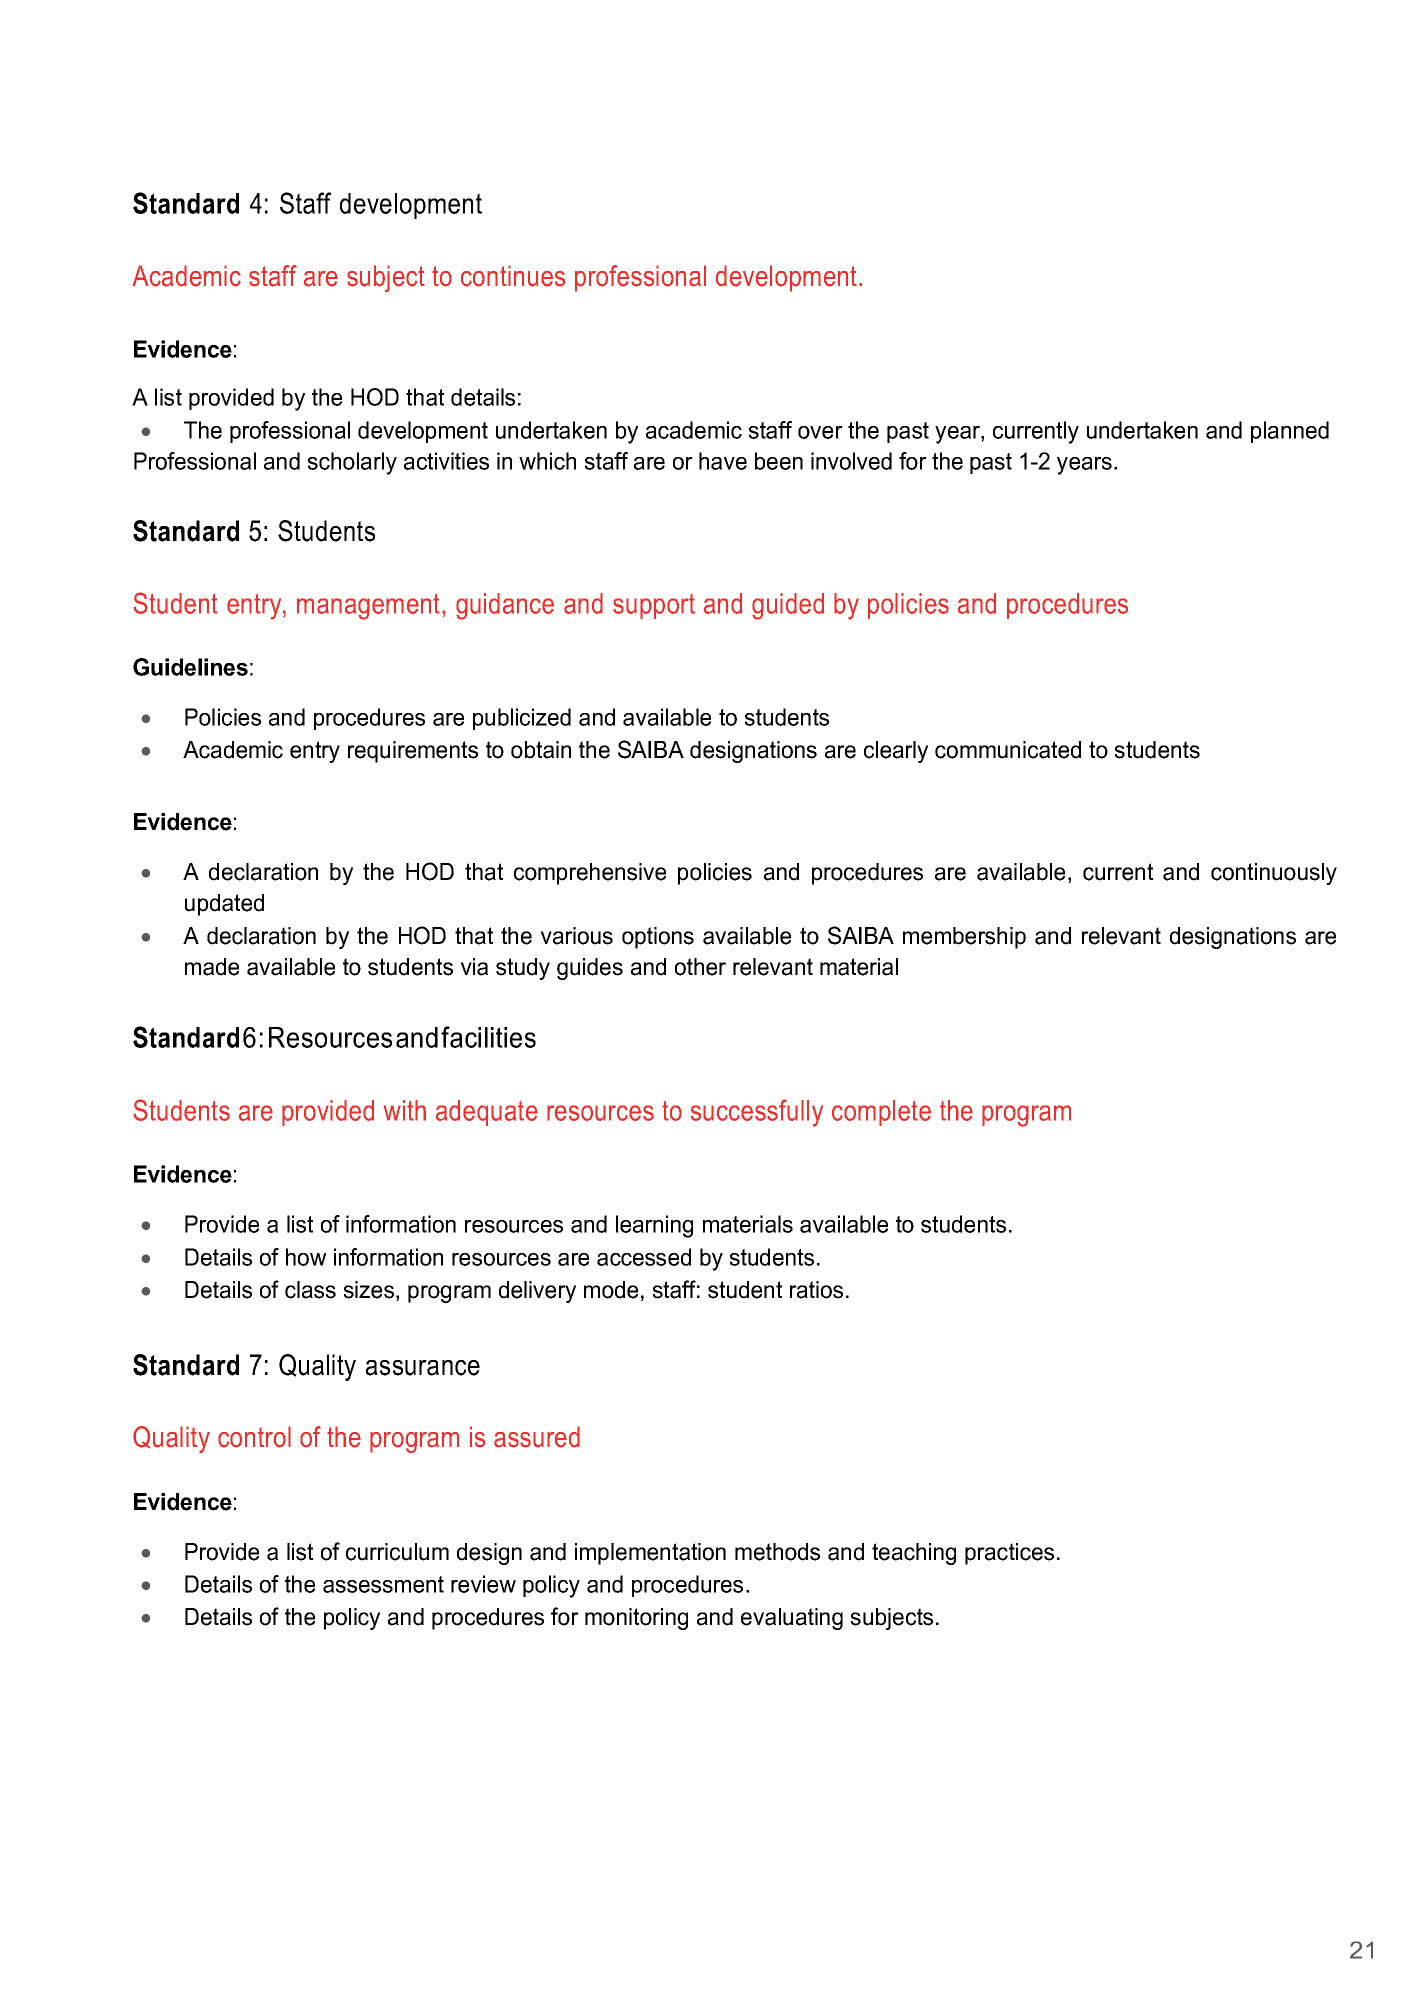 The width and height of the screenshot is (1425, 2015). Describe the element at coordinates (513, 276) in the screenshot. I see `continues` at that location.
